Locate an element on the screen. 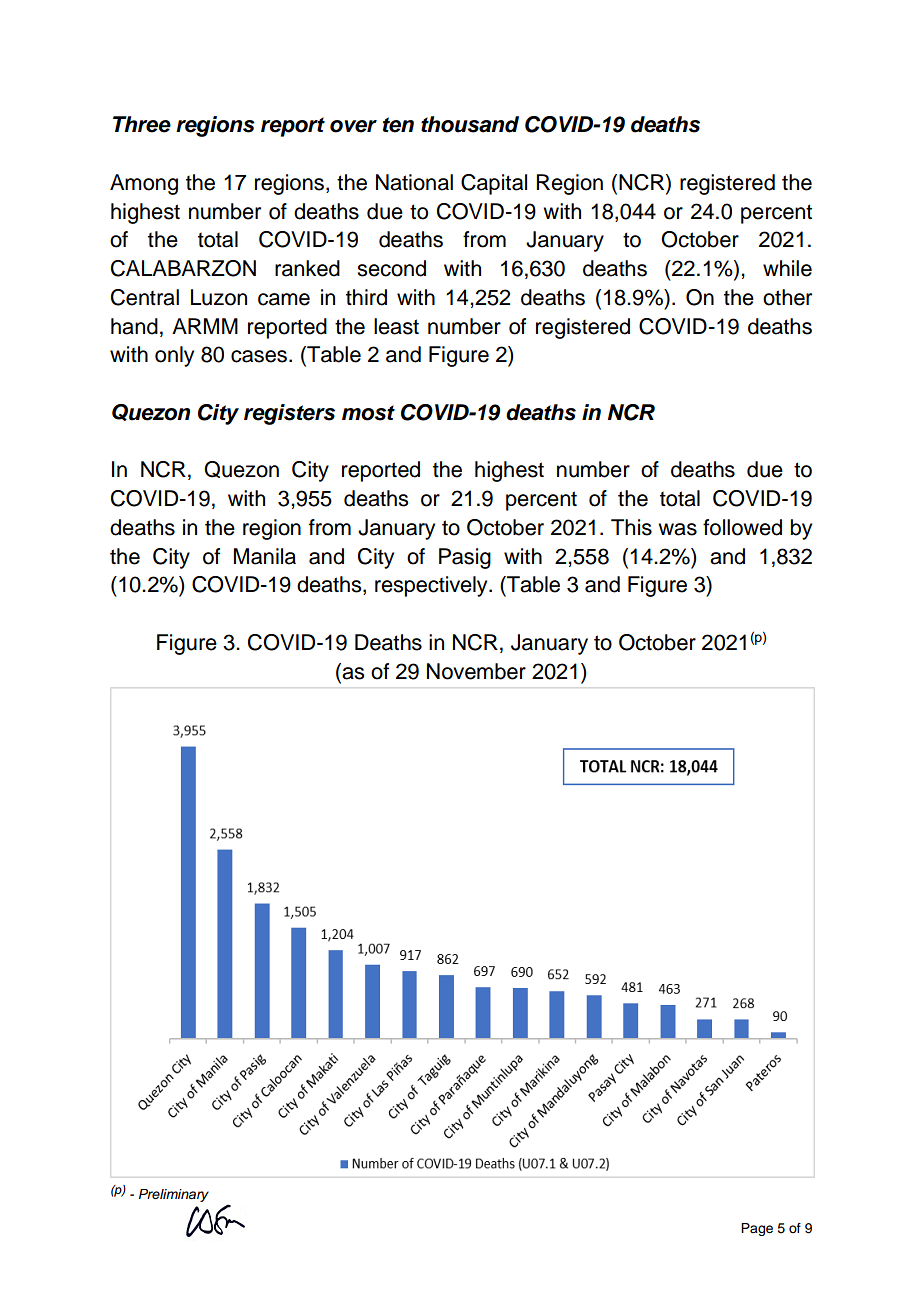  was is located at coordinates (677, 529).
